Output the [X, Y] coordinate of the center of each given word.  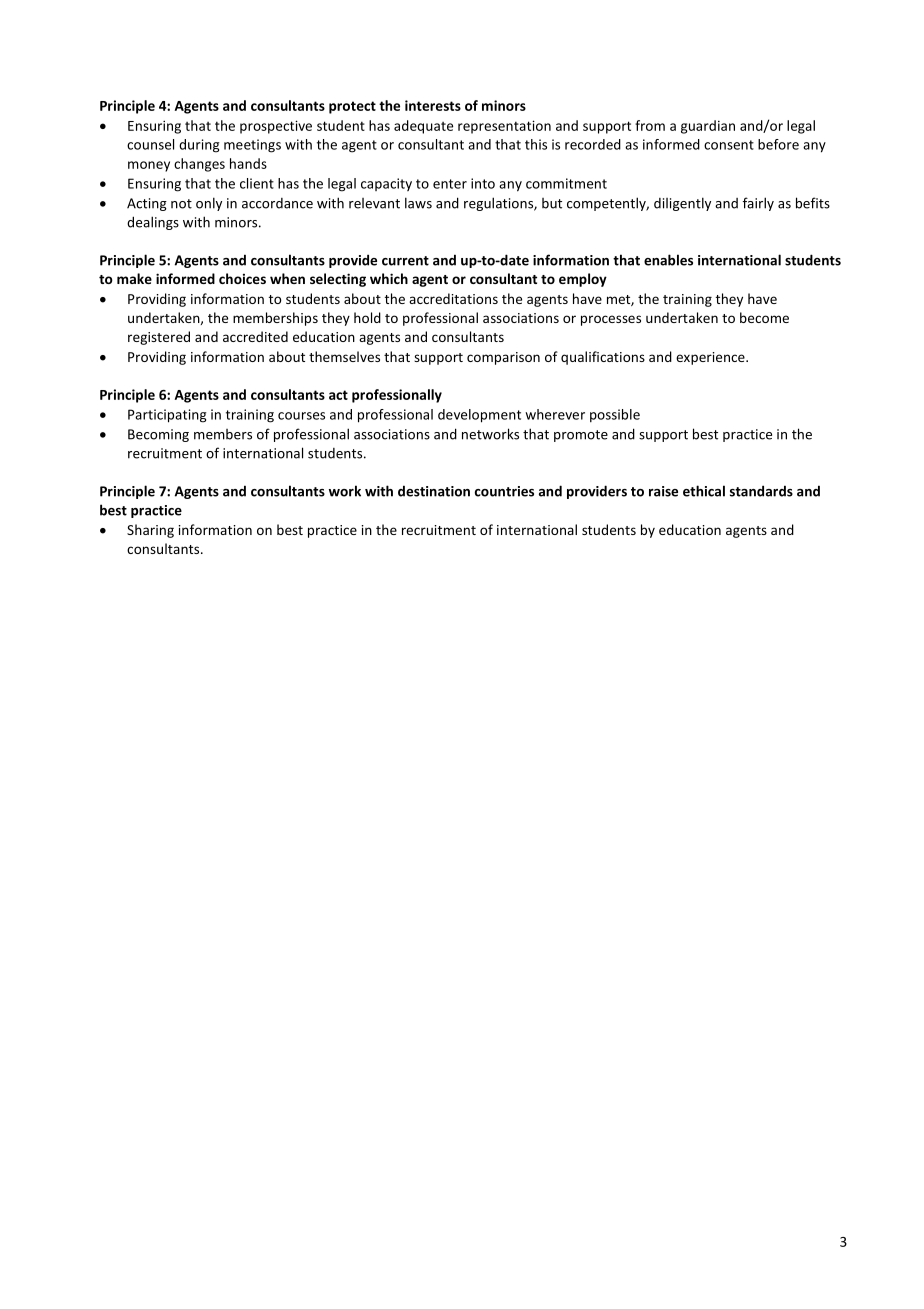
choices [242, 278]
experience [711, 358]
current [405, 261]
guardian [708, 127]
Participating [167, 416]
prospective [276, 127]
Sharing [150, 531]
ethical [704, 491]
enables [668, 260]
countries [504, 491]
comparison [503, 358]
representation [504, 127]
